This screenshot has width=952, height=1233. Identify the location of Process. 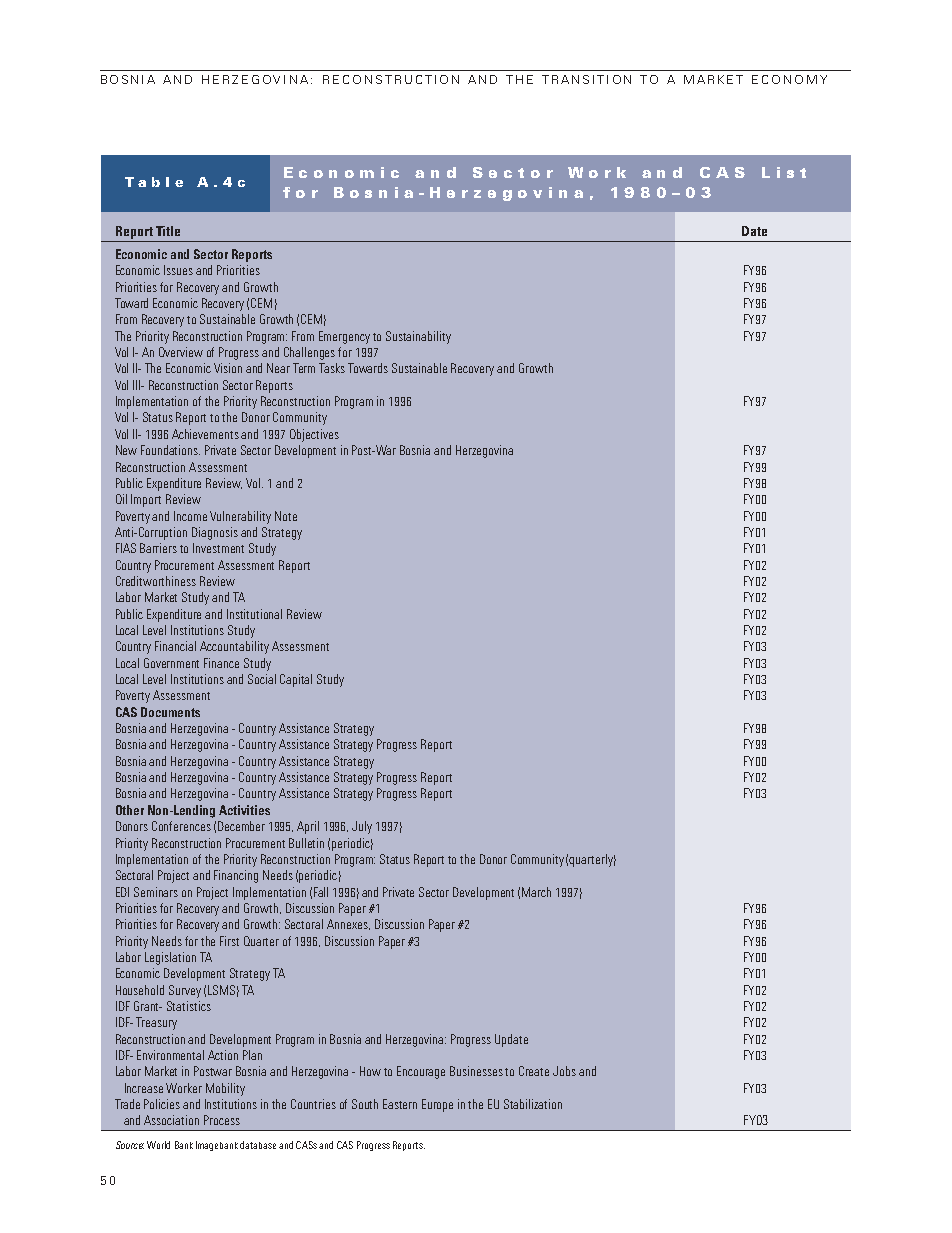
(222, 1120).
